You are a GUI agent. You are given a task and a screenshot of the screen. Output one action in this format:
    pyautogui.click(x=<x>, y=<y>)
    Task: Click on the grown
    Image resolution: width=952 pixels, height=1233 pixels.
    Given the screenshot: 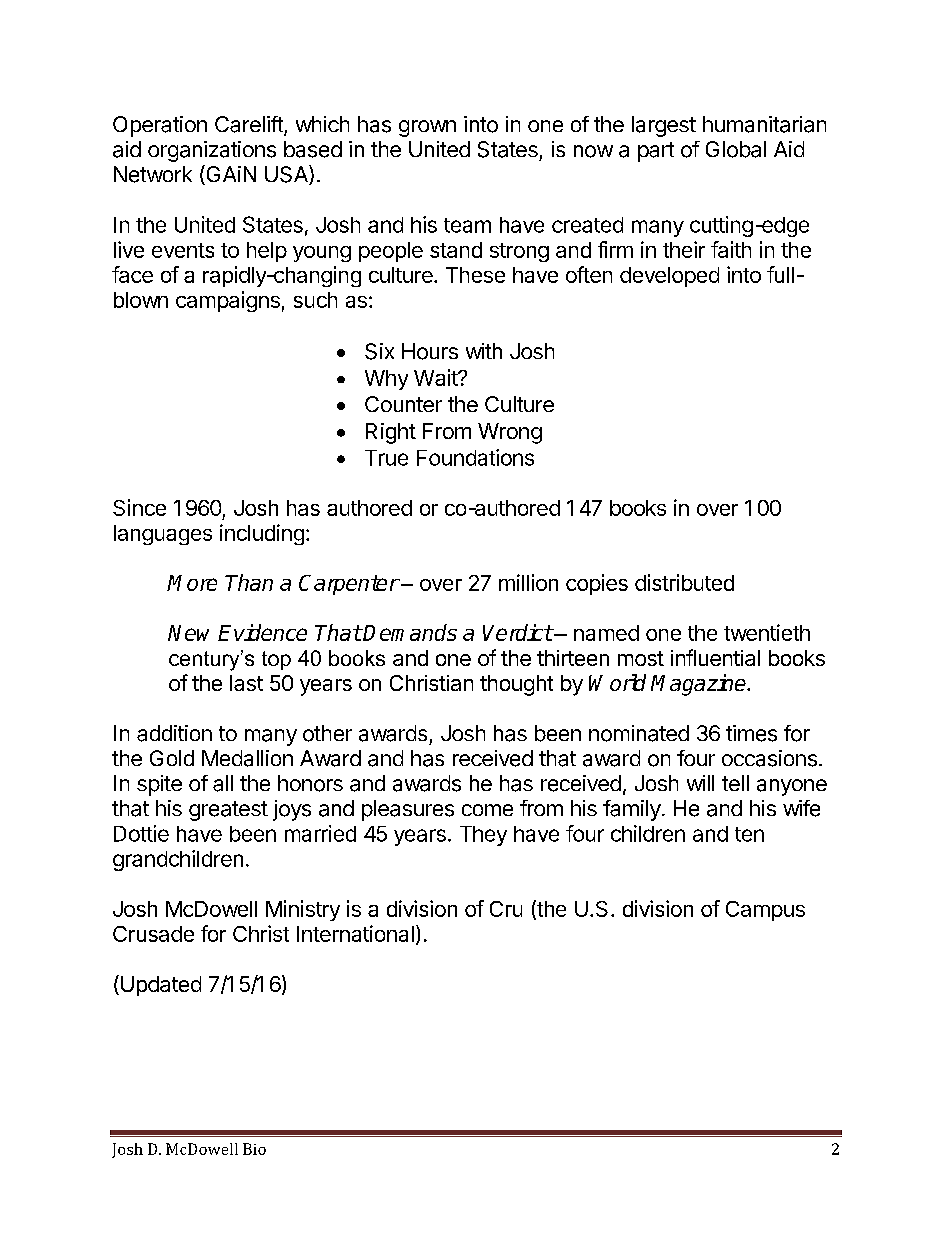 What is the action you would take?
    pyautogui.click(x=427, y=128)
